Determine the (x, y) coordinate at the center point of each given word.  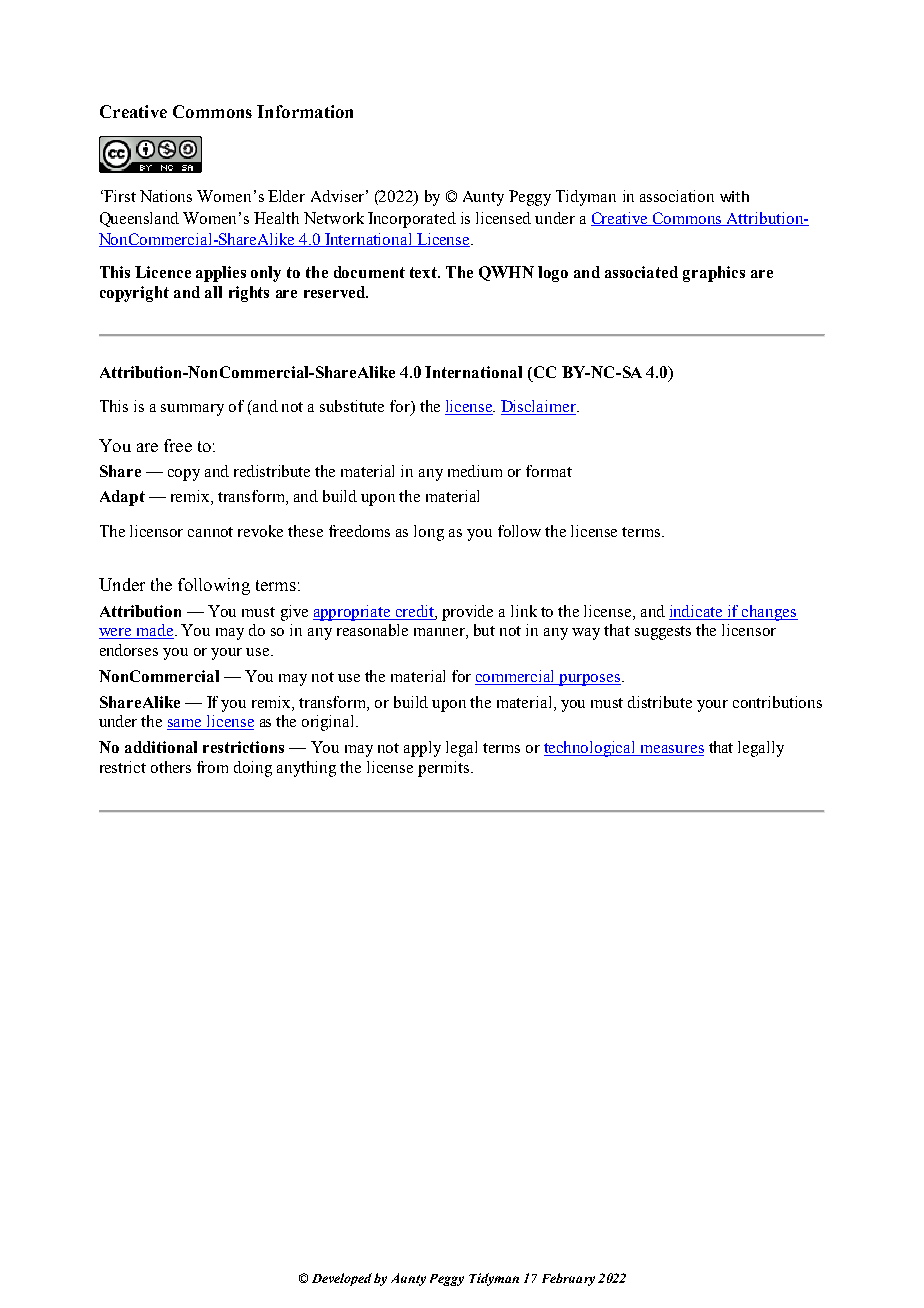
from (212, 767)
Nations (166, 196)
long (429, 533)
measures (671, 750)
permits (443, 769)
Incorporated (412, 220)
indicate (697, 612)
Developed (342, 1279)
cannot (210, 532)
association (677, 196)
